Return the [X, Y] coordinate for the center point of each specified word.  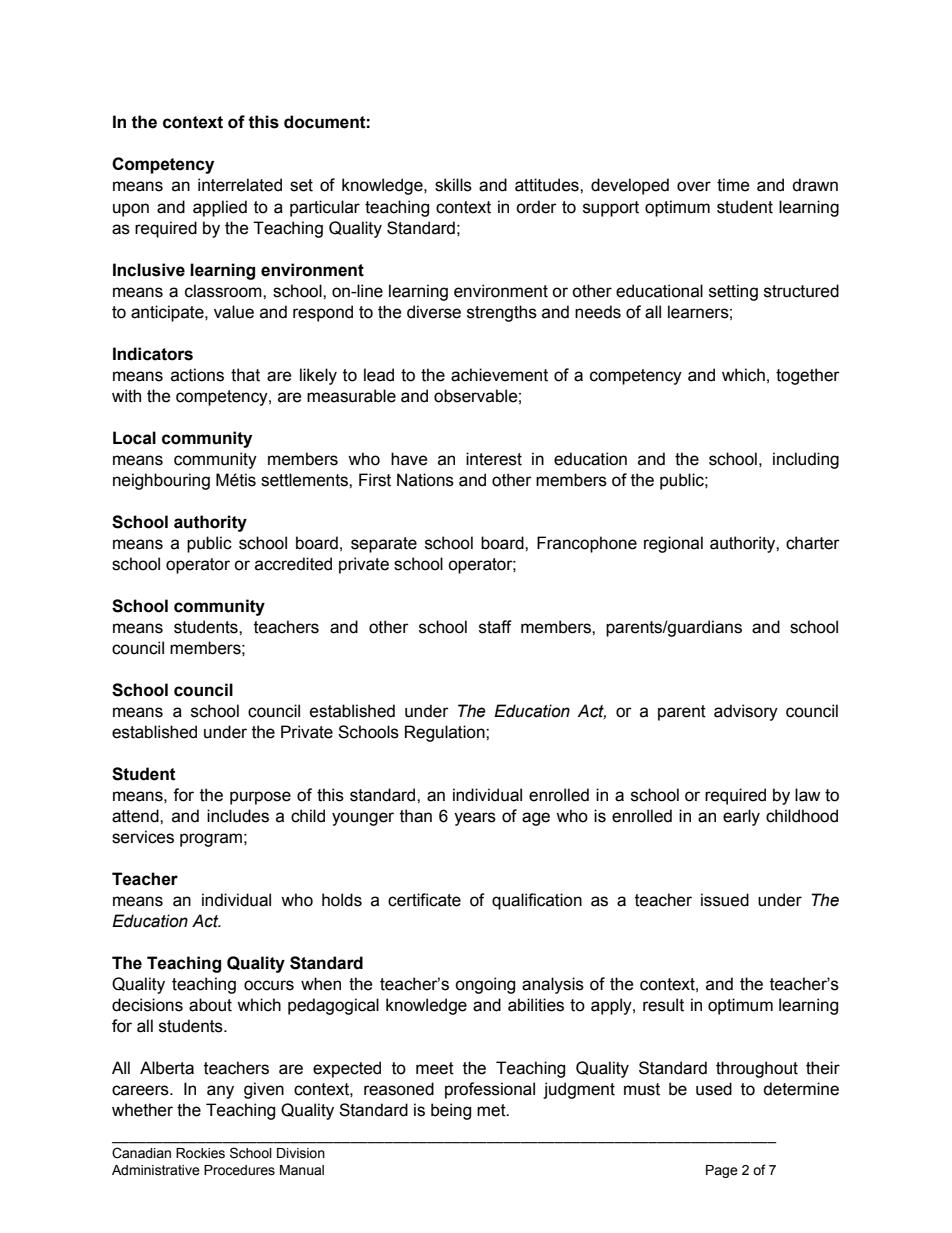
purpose [260, 798]
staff [495, 627]
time [733, 185]
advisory [746, 712]
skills [453, 185]
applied [220, 208]
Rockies [200, 1153]
